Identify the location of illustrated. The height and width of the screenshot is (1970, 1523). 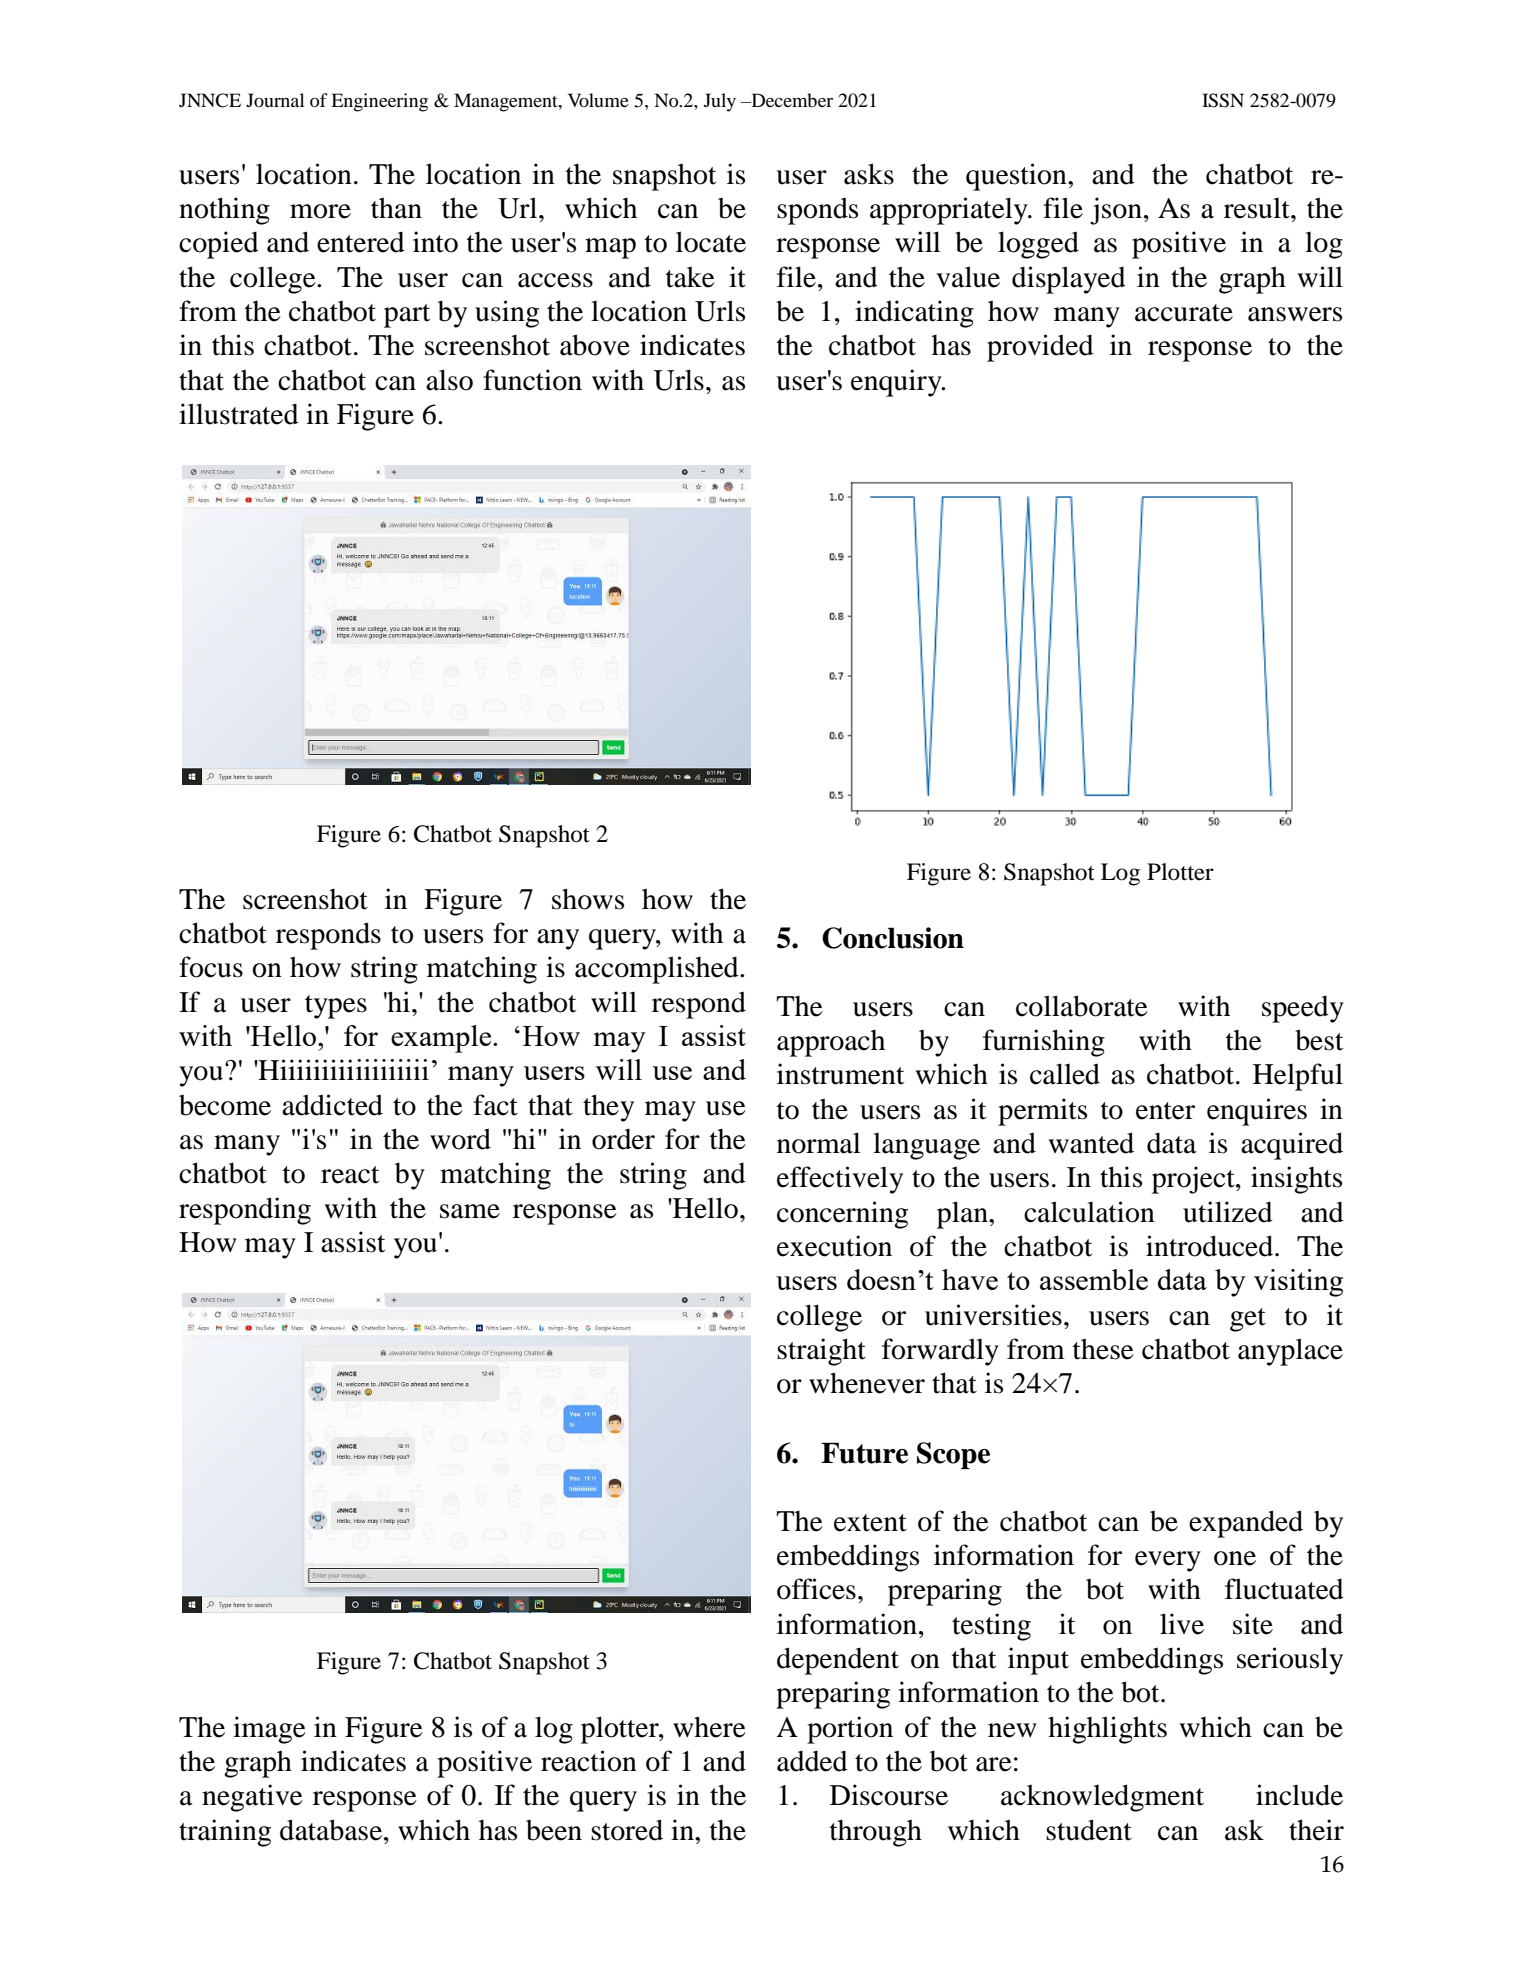
(239, 414).
